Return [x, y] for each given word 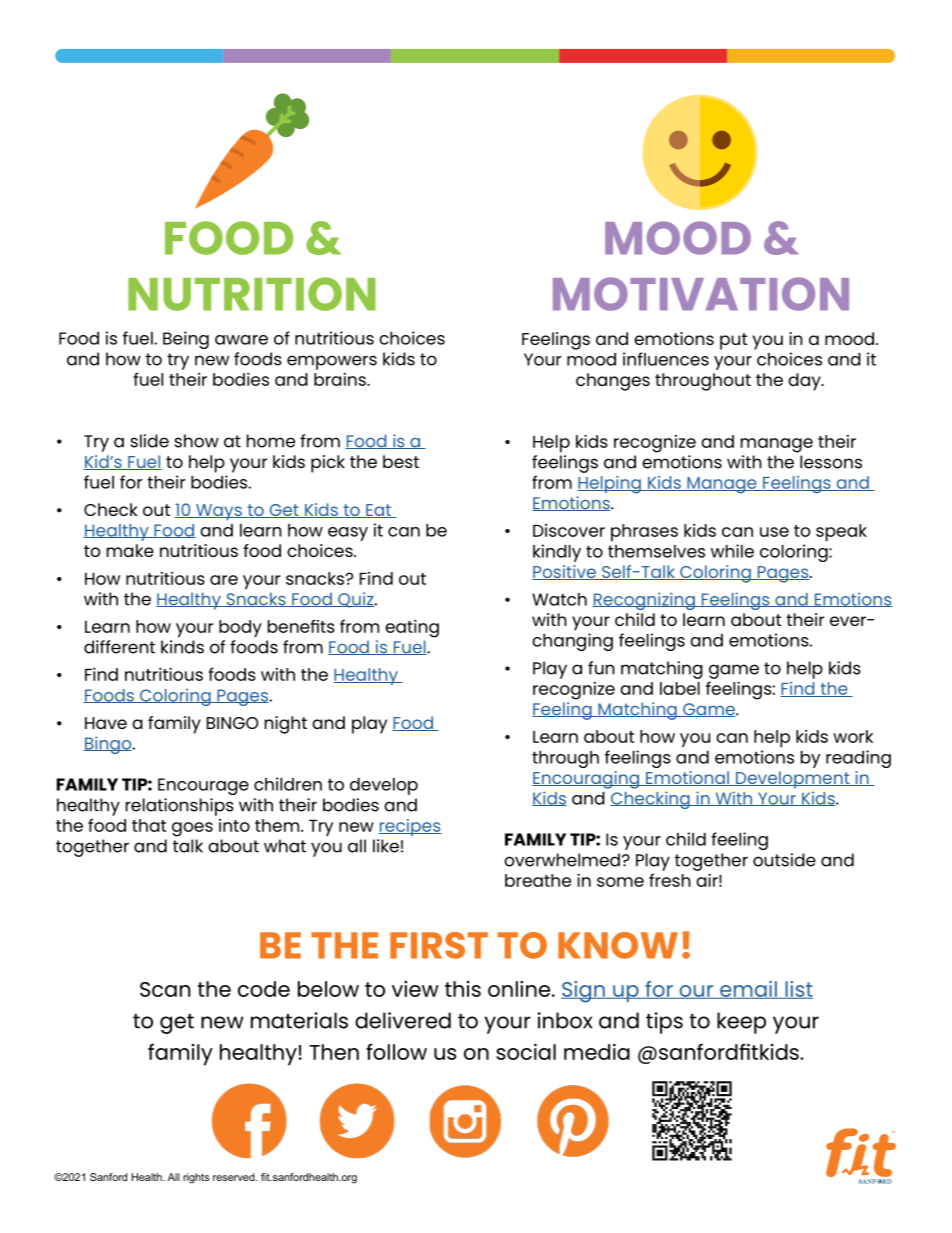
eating [412, 628]
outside [784, 860]
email [748, 990]
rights [196, 1178]
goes [192, 829]
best [401, 461]
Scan [165, 989]
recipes [410, 827]
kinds [182, 647]
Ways [219, 512]
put [733, 341]
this [463, 989]
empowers [332, 362]
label [680, 688]
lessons [831, 462]
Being [186, 340]
